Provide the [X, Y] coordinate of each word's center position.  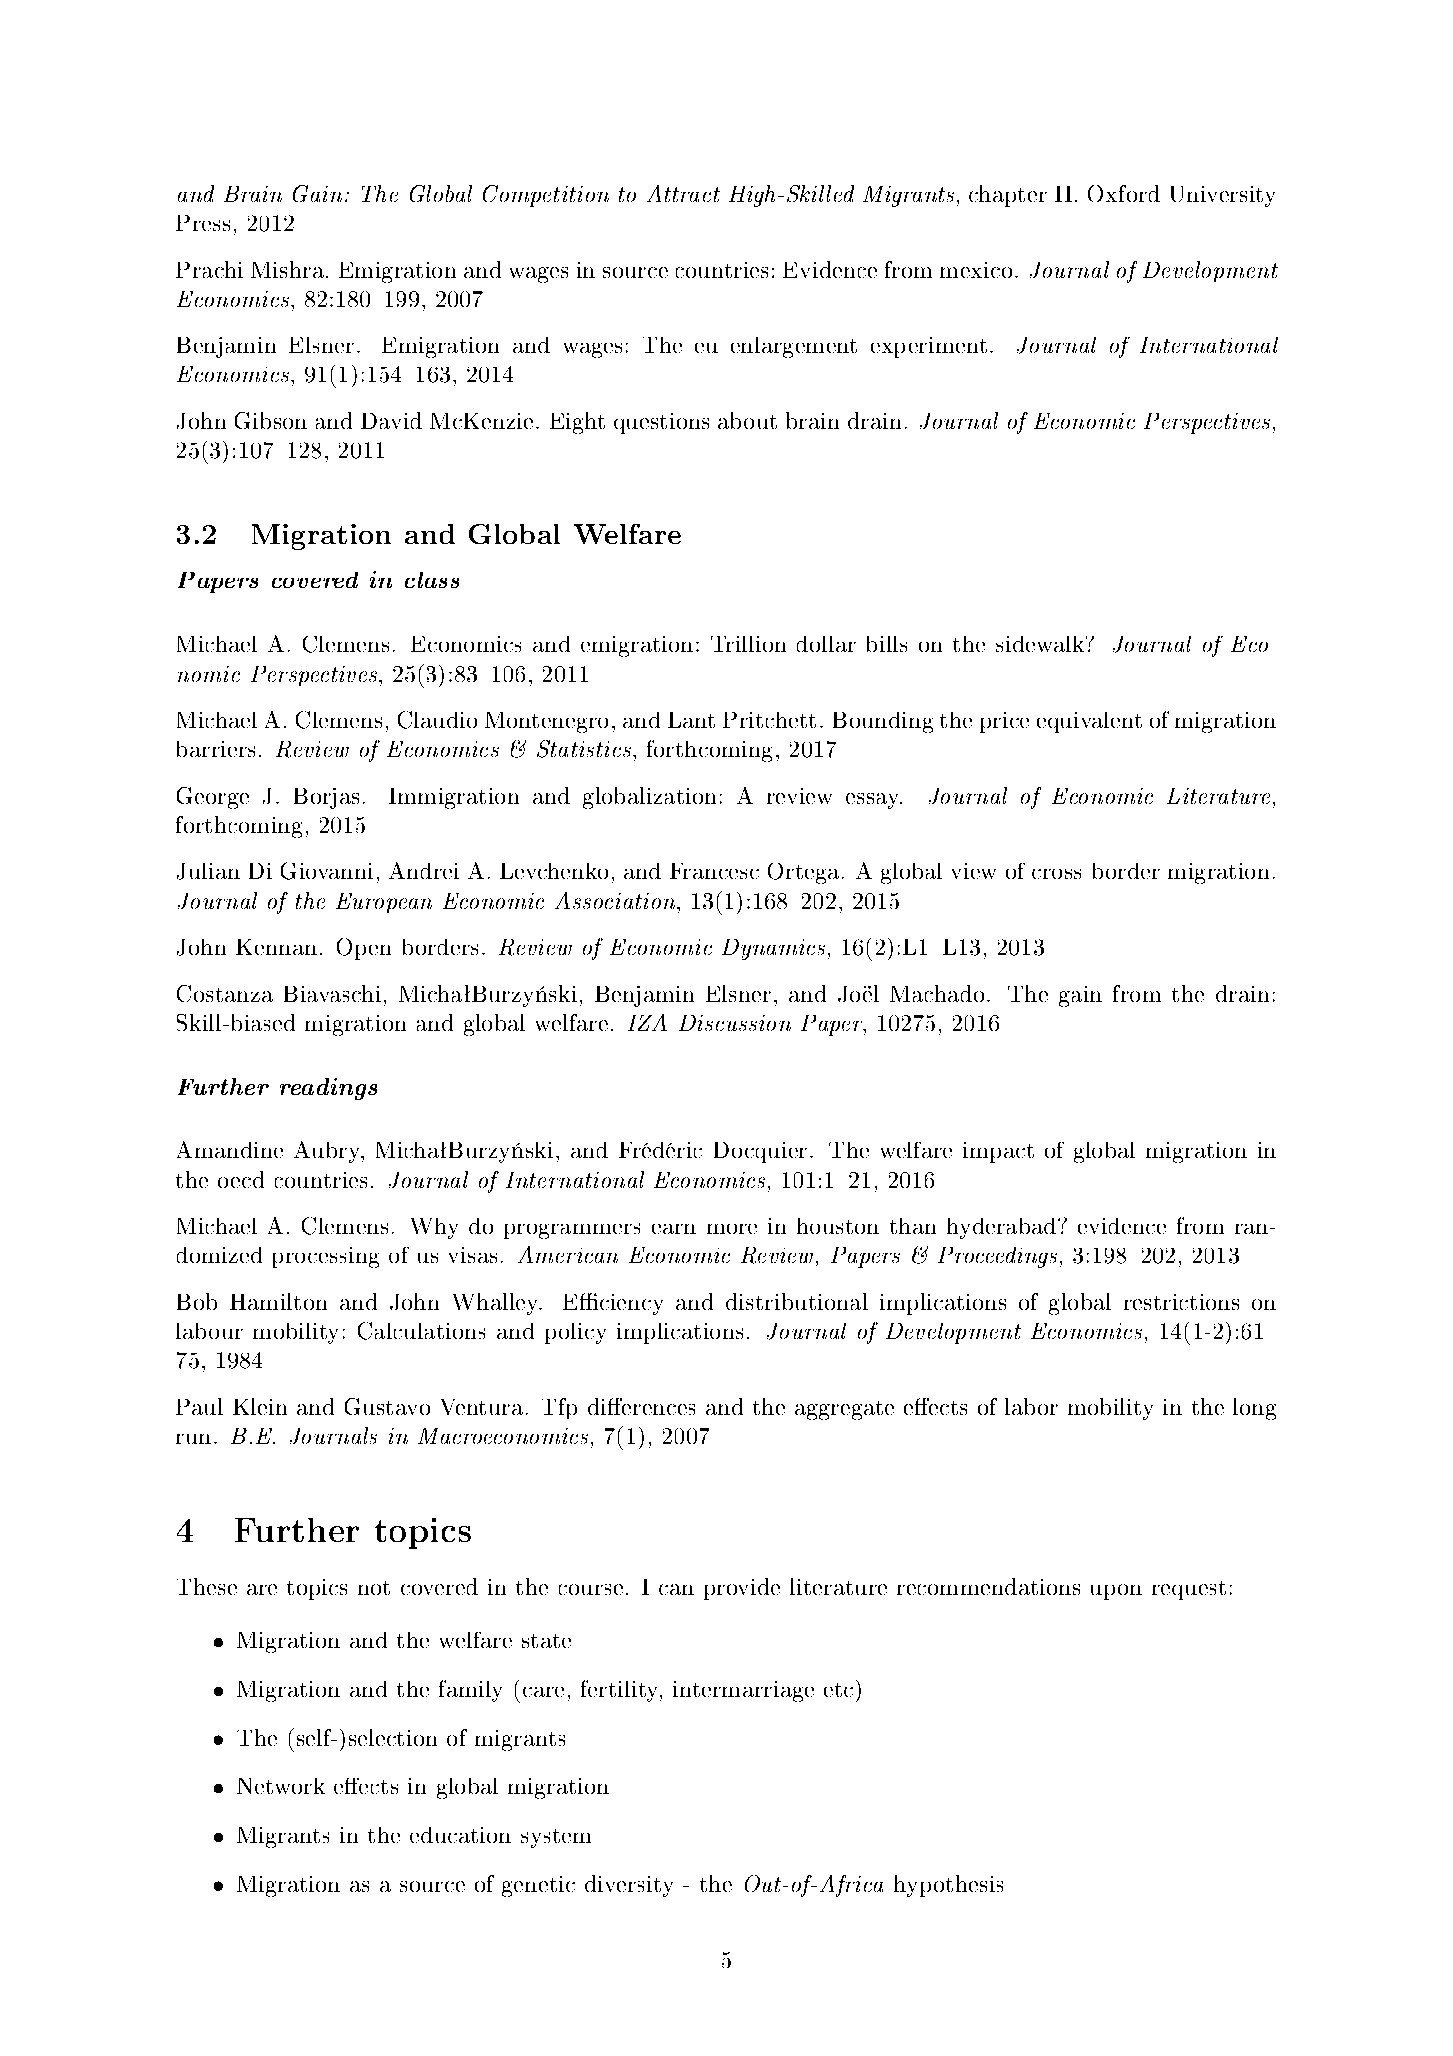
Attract [683, 193]
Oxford [1124, 193]
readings [328, 1089]
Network [281, 1786]
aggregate [844, 1410]
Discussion [735, 1023]
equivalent [1089, 722]
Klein [260, 1406]
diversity [629, 1886]
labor [1031, 1406]
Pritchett [769, 720]
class [432, 580]
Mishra [289, 269]
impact [998, 1152]
